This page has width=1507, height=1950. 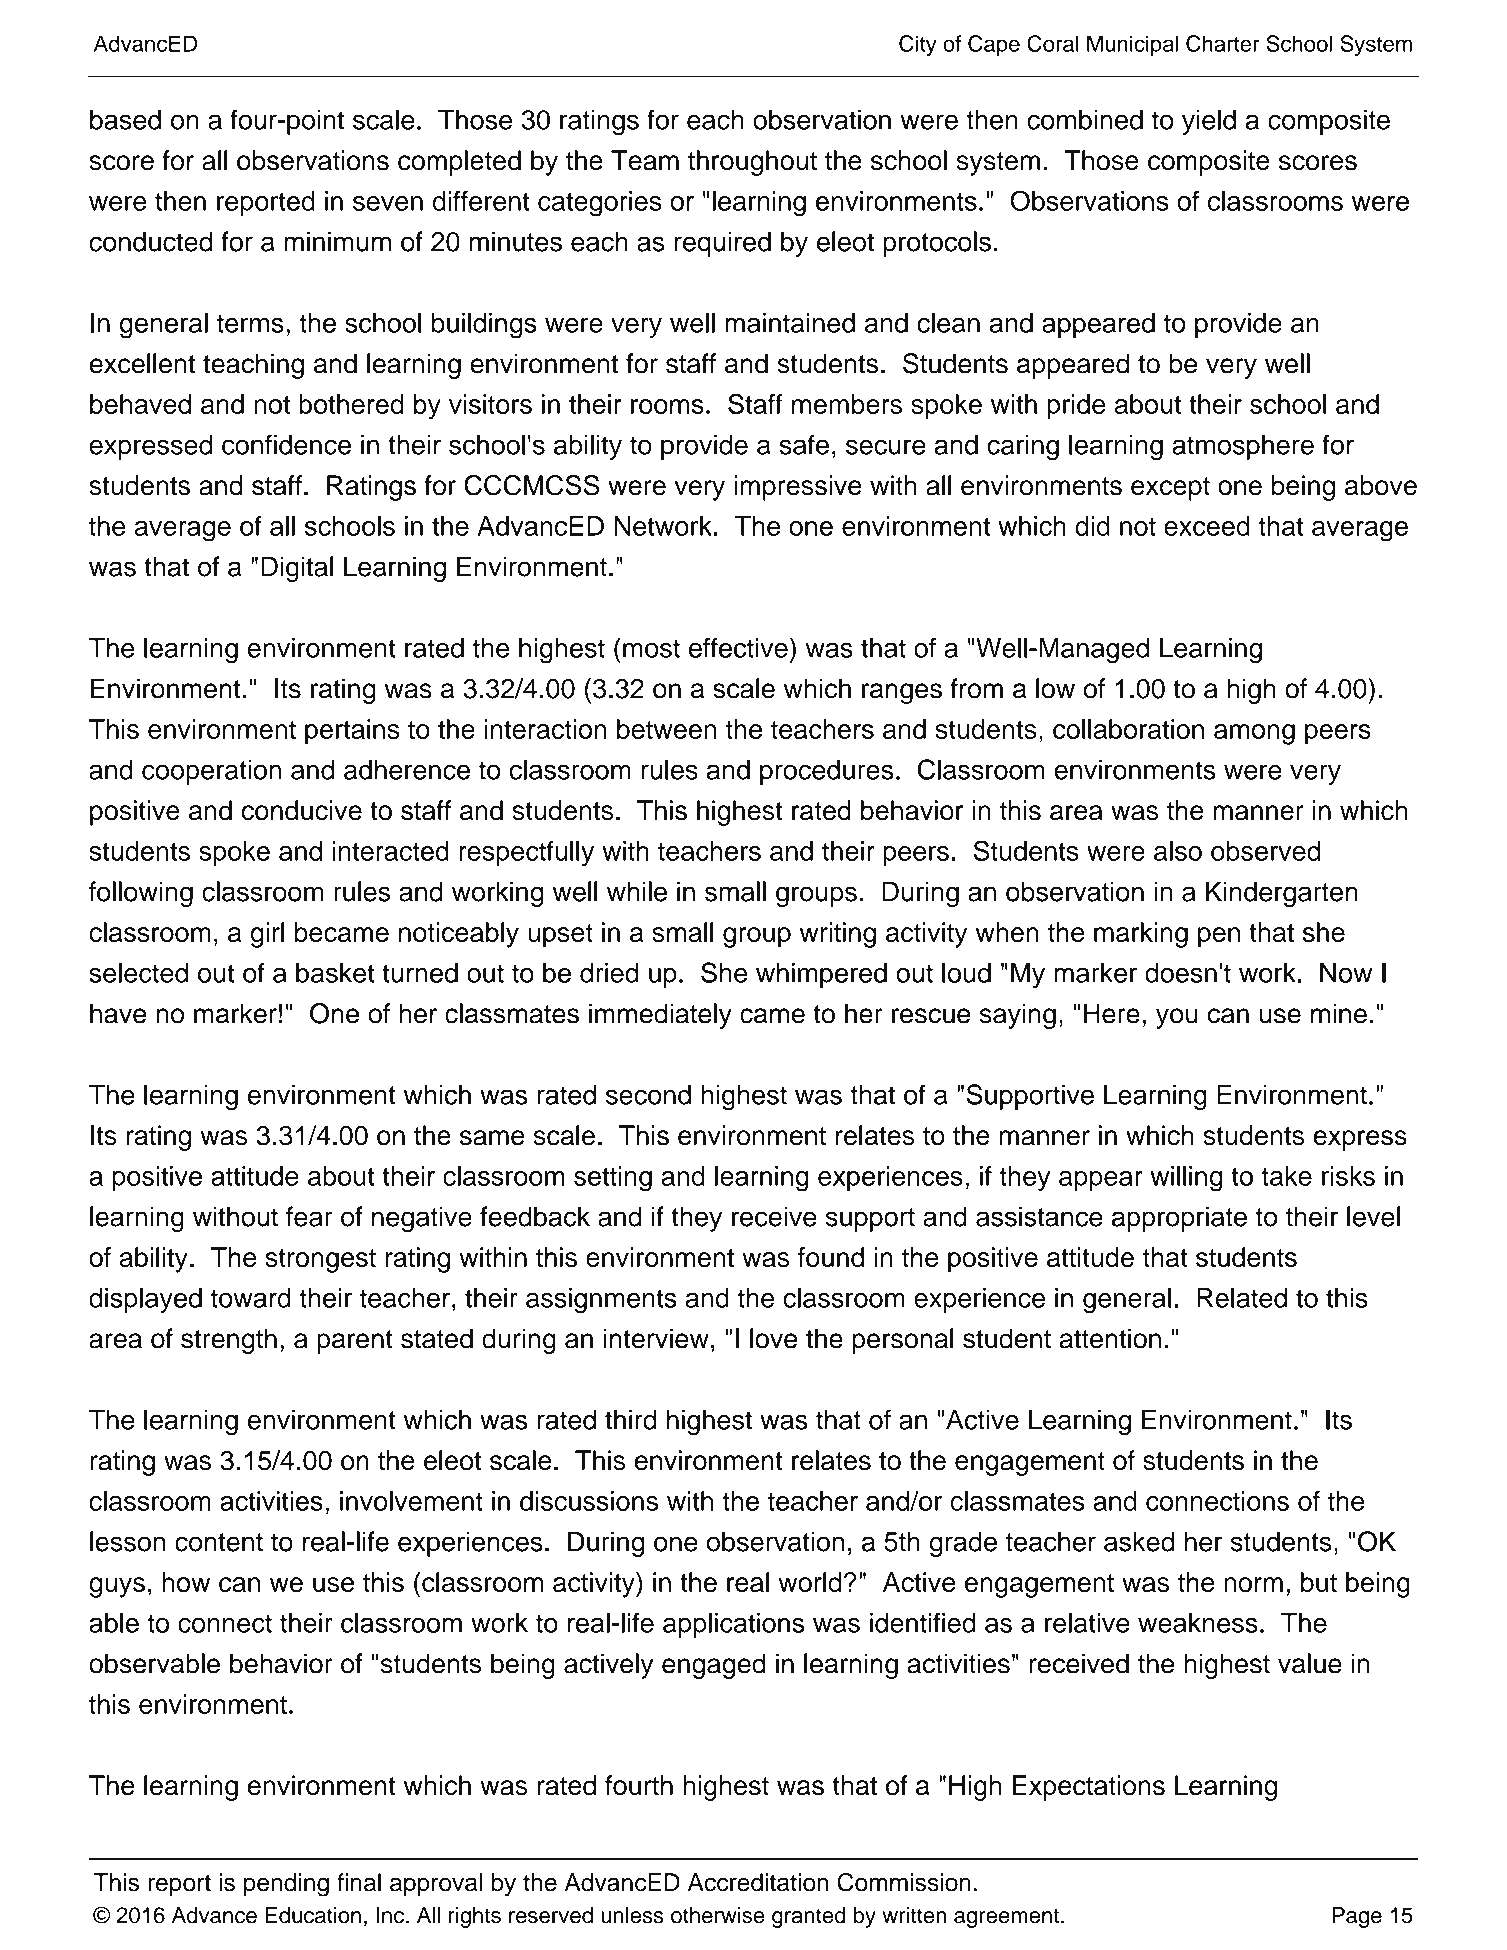 What do you see at coordinates (831, 1257) in the page?
I see `found` at bounding box center [831, 1257].
